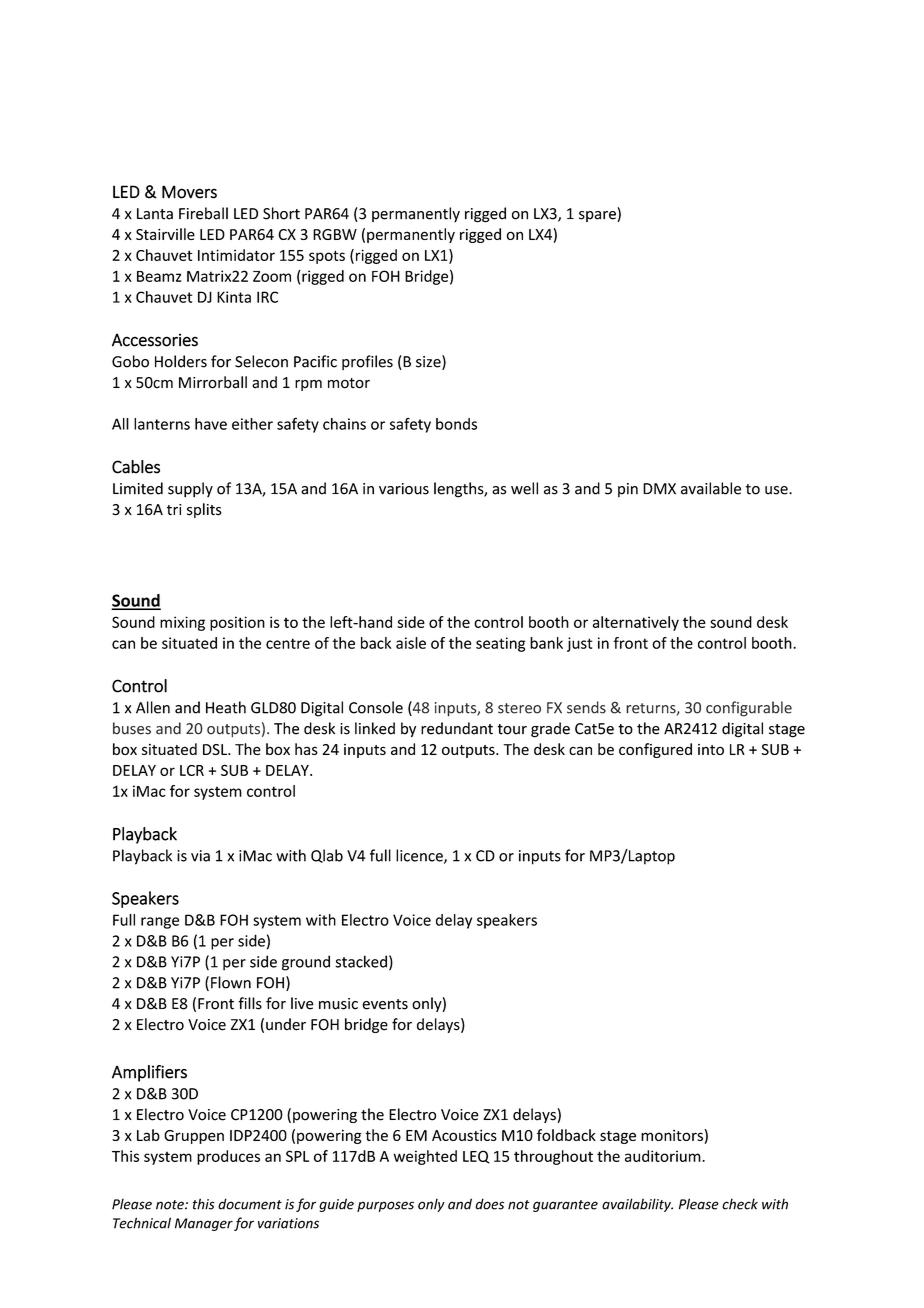 The image size is (924, 1308). I want to click on monitors, so click(673, 1135).
